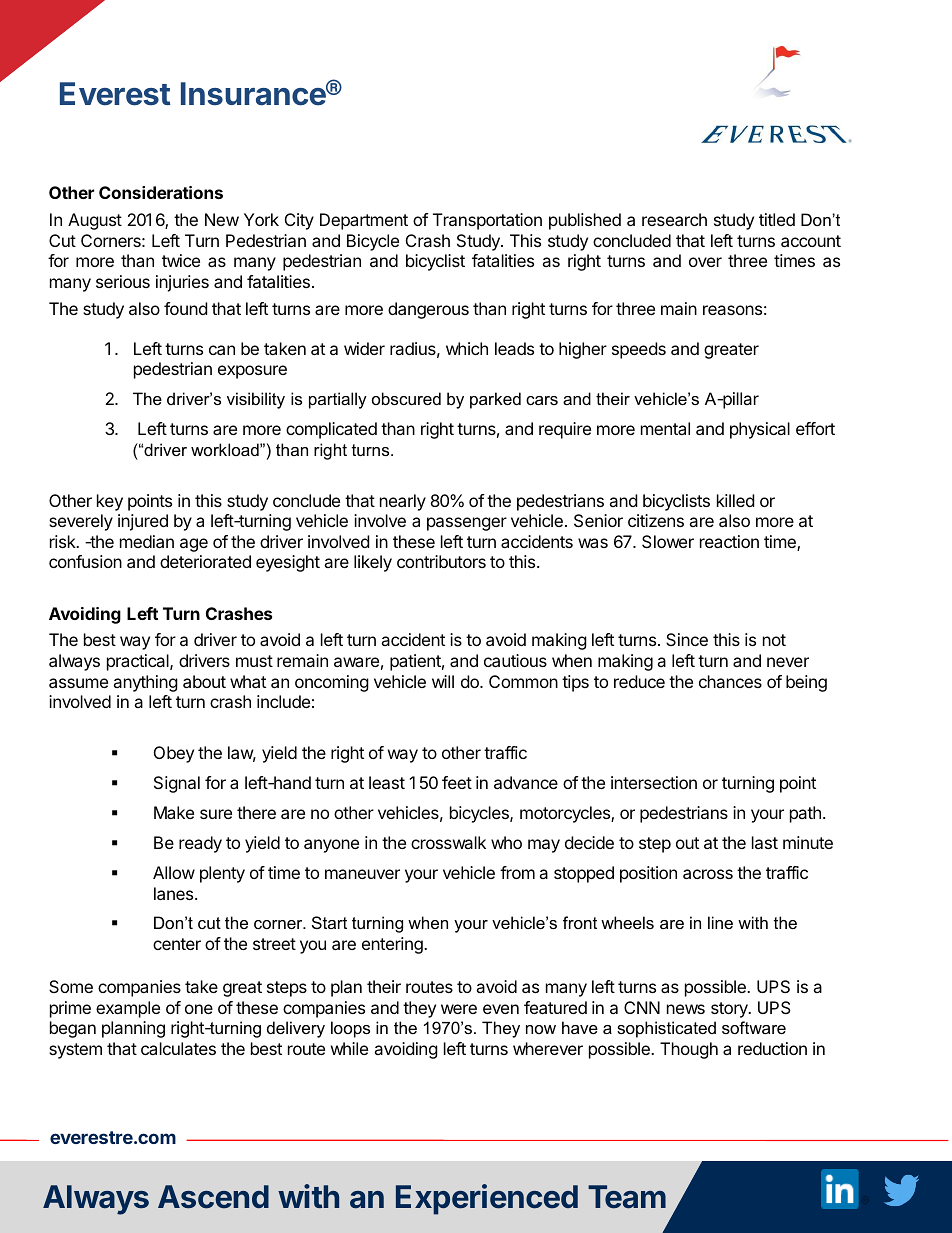  I want to click on research, so click(674, 219).
